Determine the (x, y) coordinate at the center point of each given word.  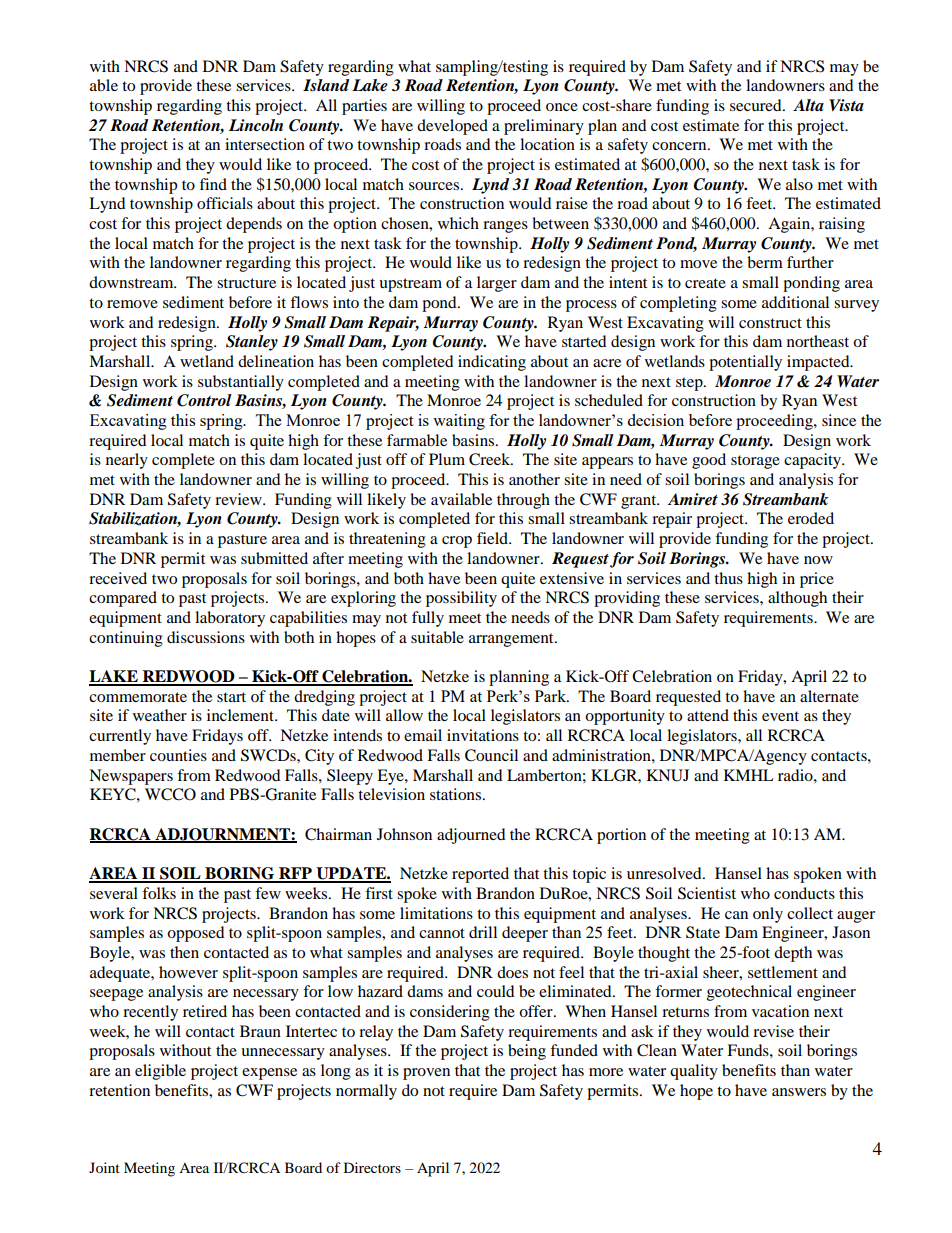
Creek (491, 459)
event (780, 716)
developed (452, 127)
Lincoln (256, 125)
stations (457, 794)
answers (799, 1092)
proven (426, 1074)
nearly (127, 461)
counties (178, 755)
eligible (160, 1072)
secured (757, 105)
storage (755, 462)
